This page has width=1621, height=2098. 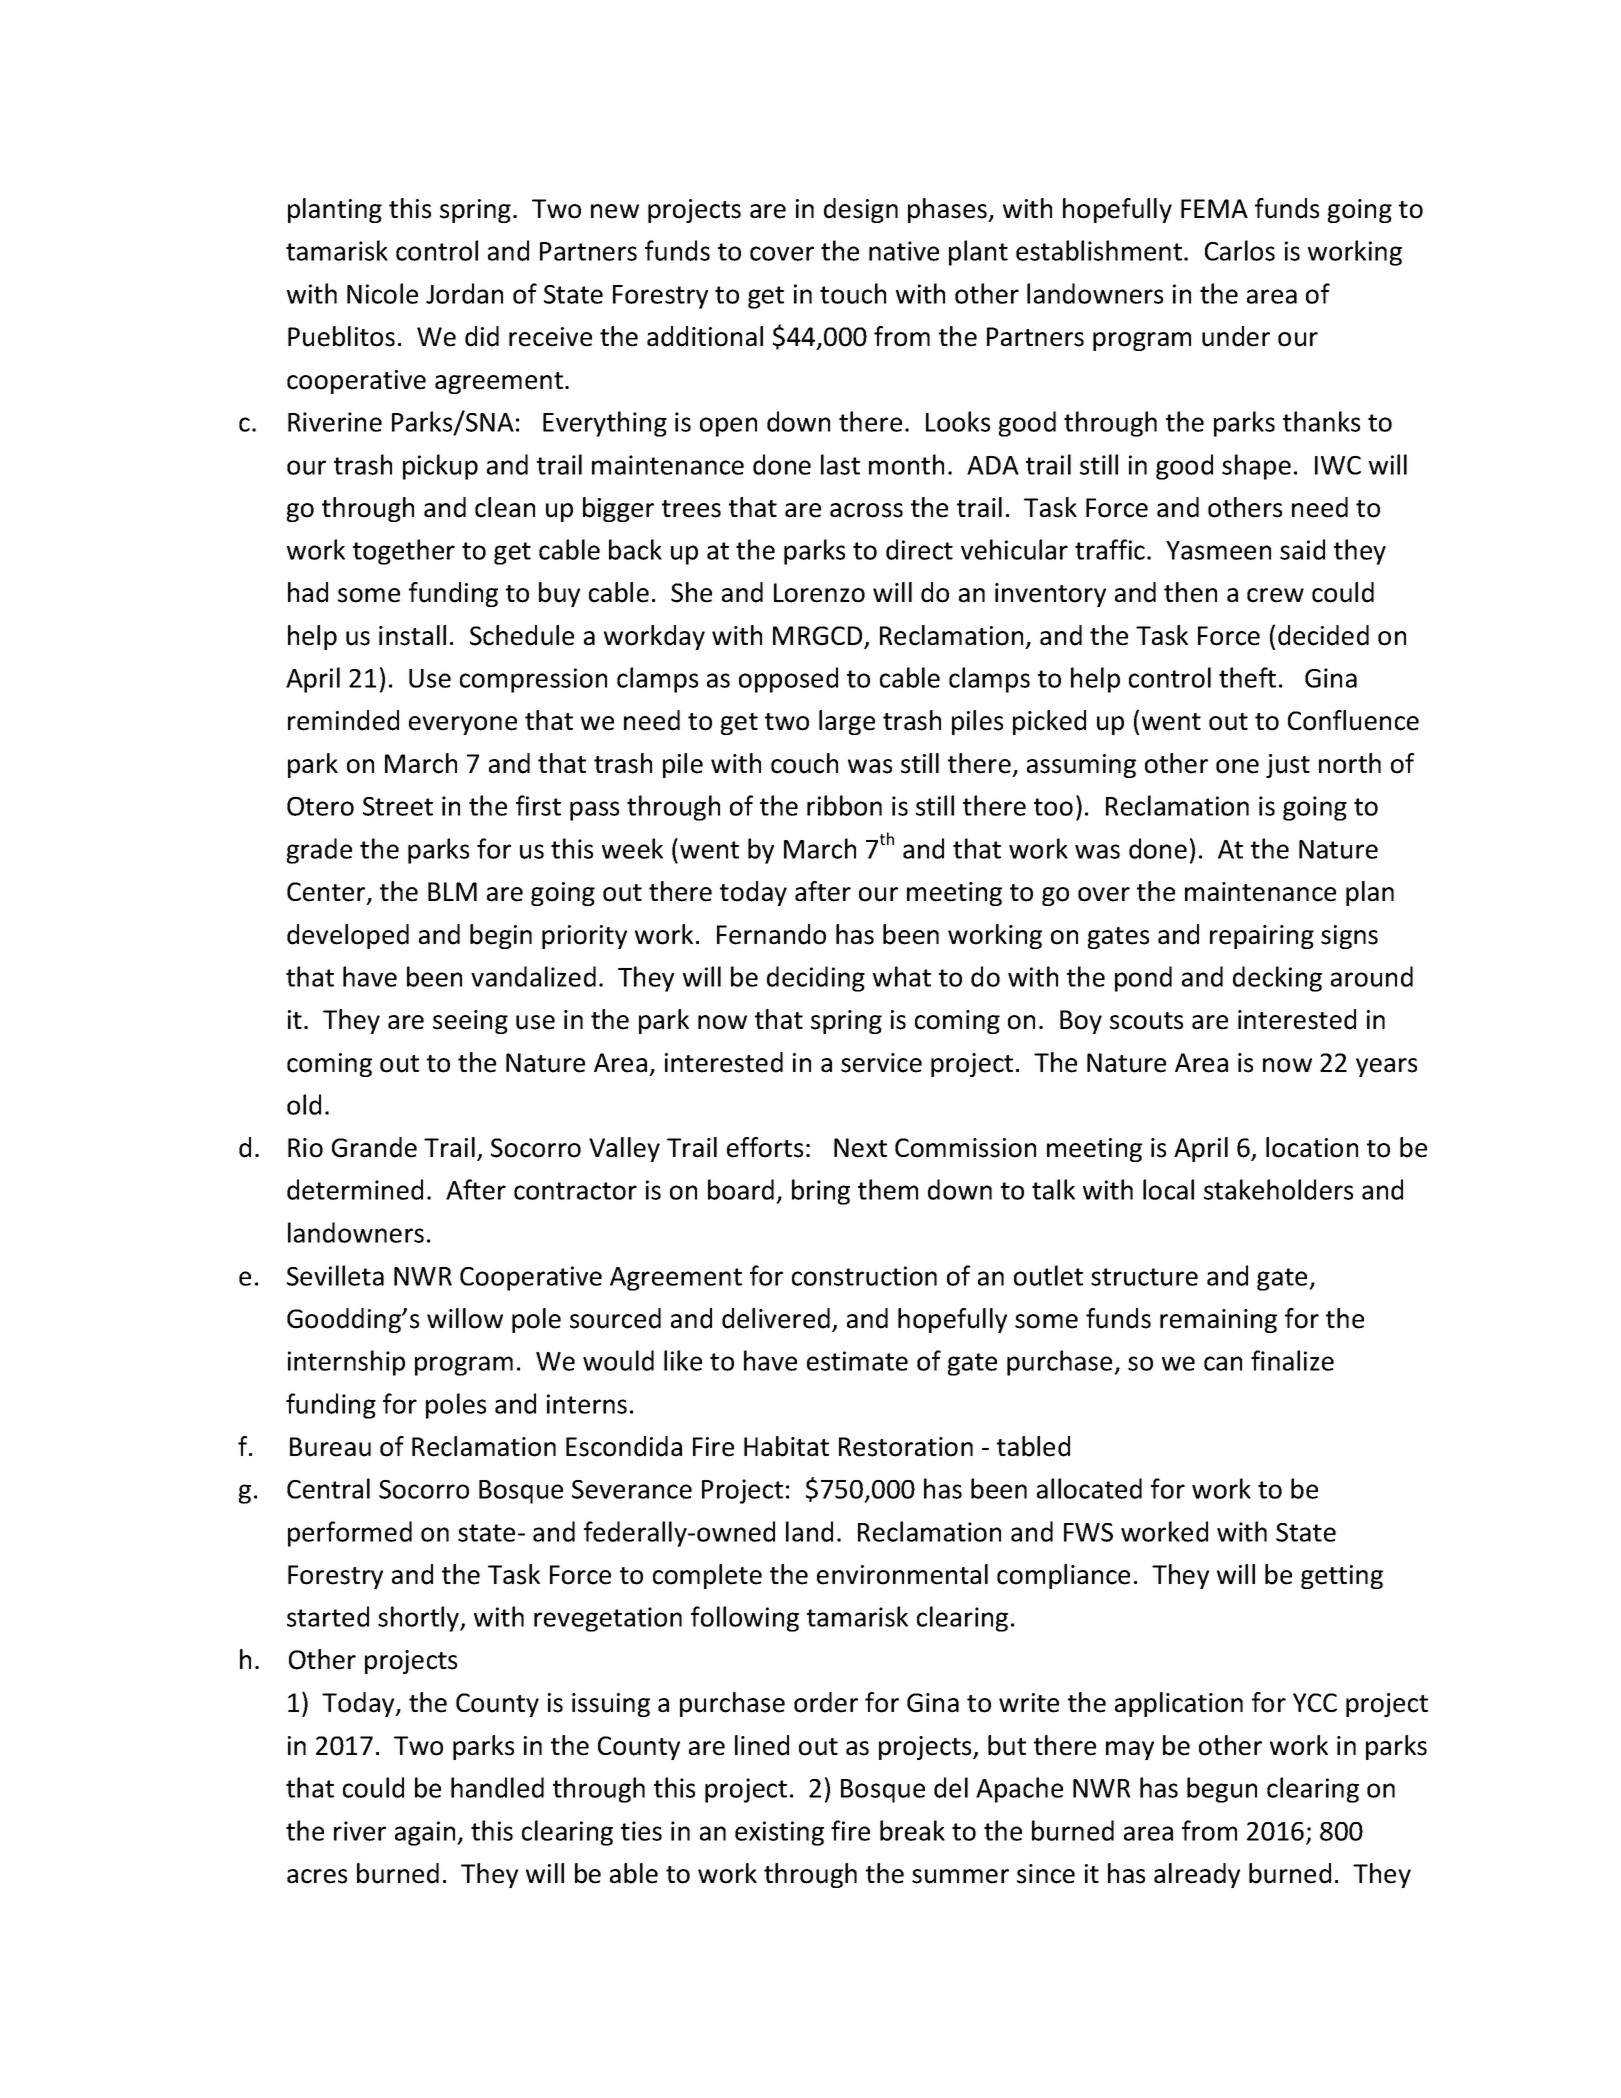 I want to click on decking, so click(x=1277, y=979).
